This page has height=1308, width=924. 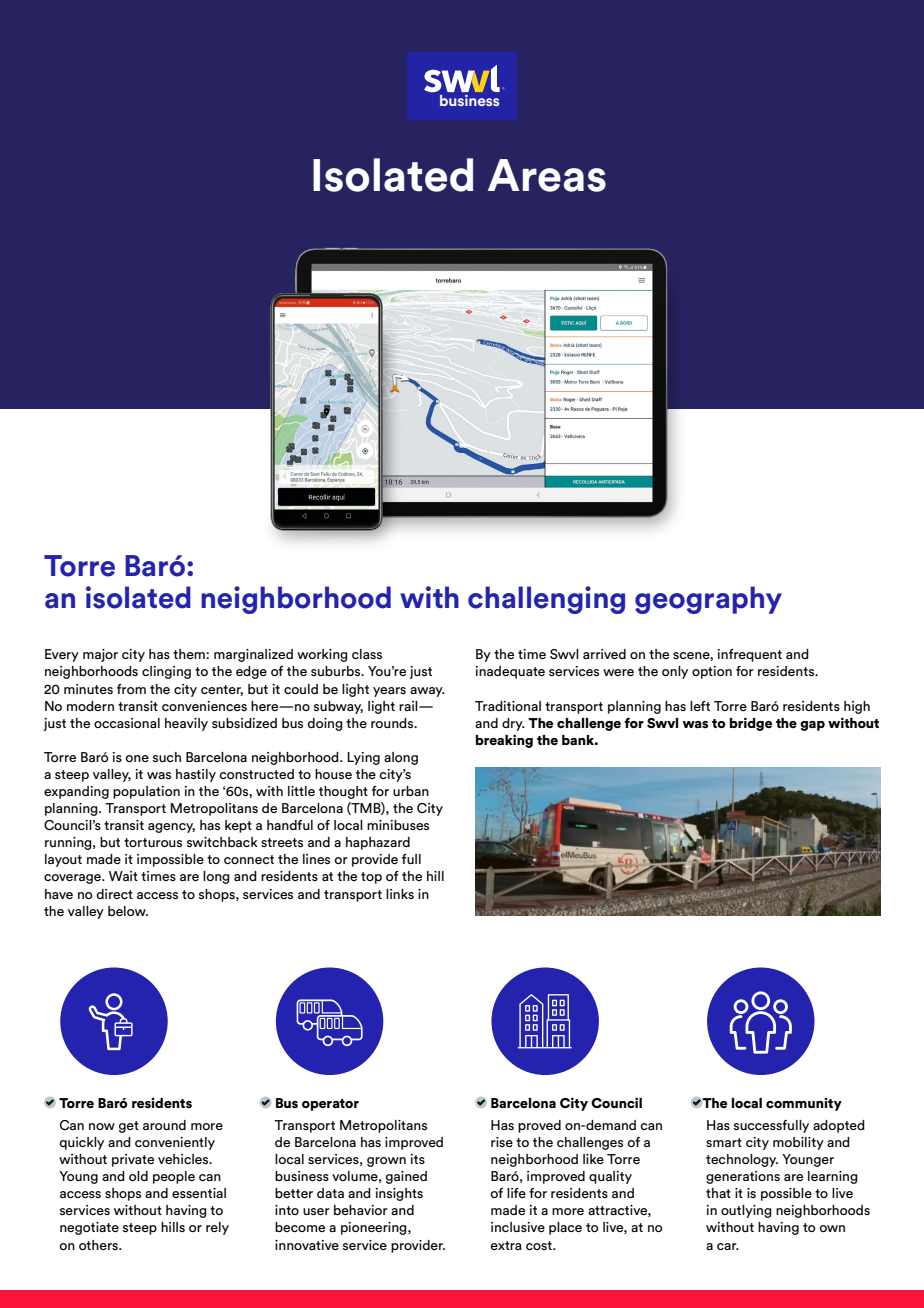 What do you see at coordinates (749, 655) in the page?
I see `infrequent` at bounding box center [749, 655].
